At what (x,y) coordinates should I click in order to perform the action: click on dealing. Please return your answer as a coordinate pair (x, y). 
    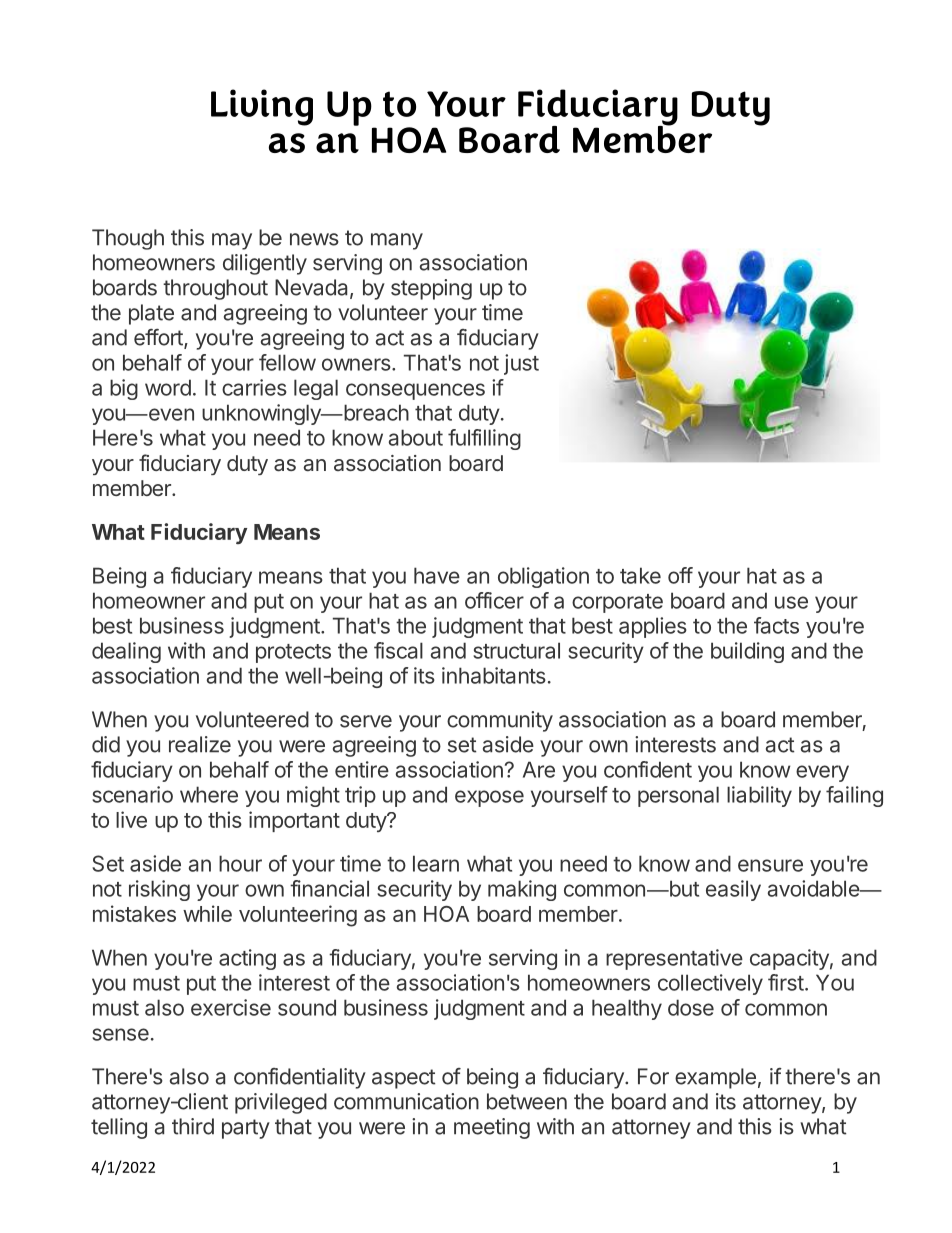
    Looking at the image, I should click on (126, 652).
